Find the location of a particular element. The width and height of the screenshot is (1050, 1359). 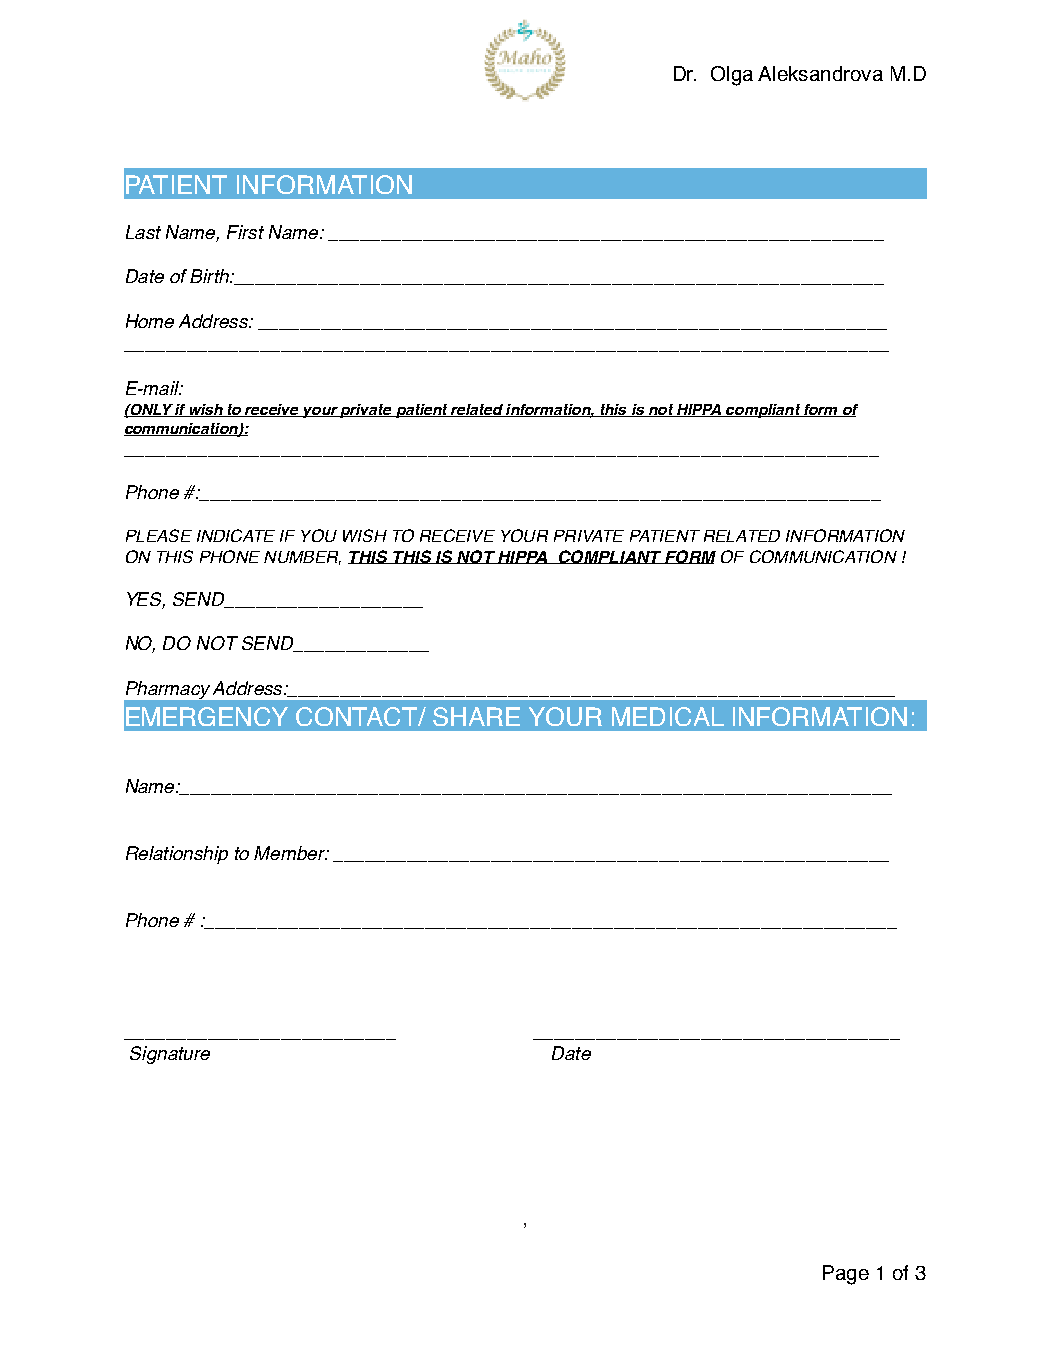

Page is located at coordinates (846, 1275).
